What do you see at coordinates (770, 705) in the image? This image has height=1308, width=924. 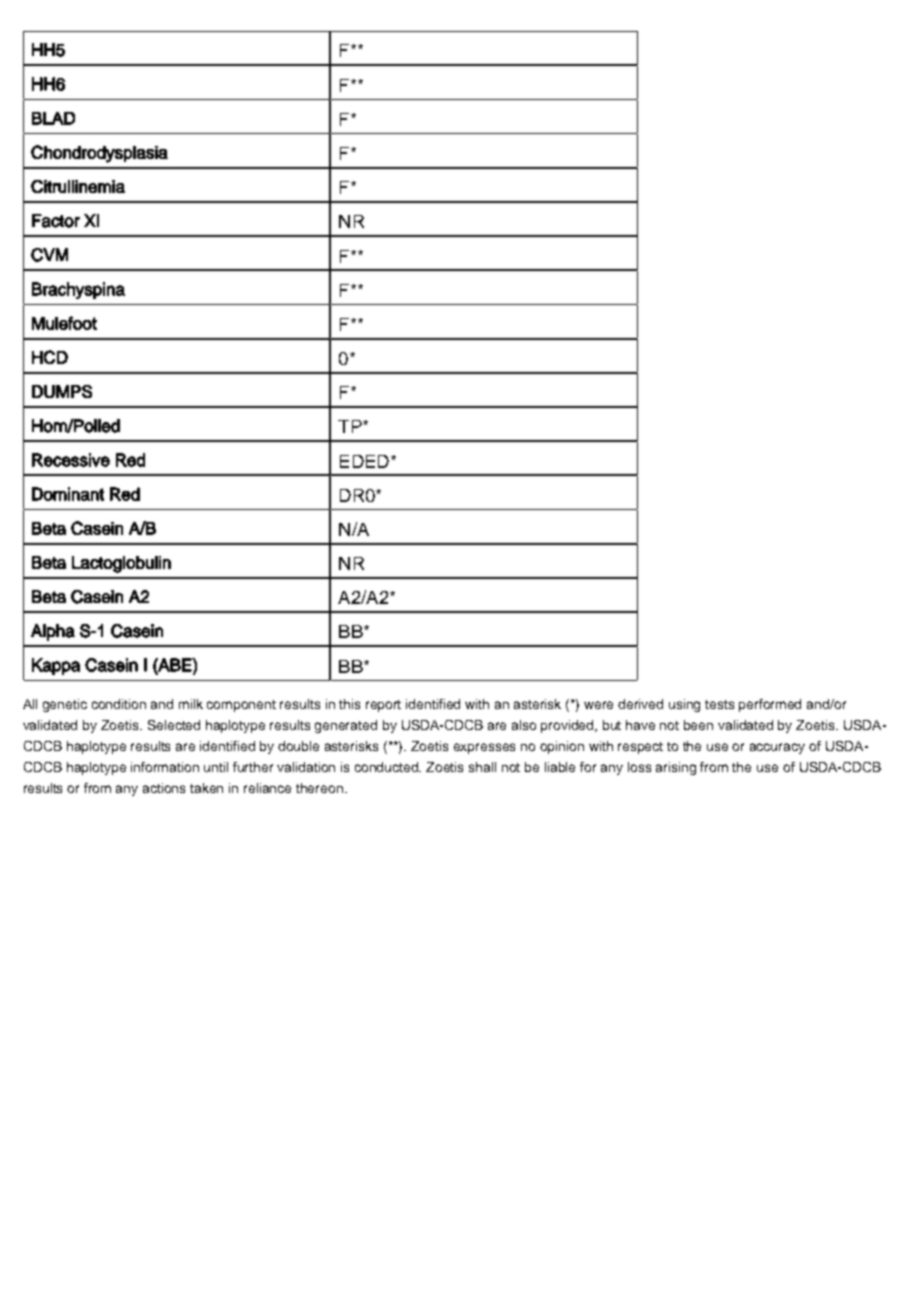 I see `performed` at bounding box center [770, 705].
